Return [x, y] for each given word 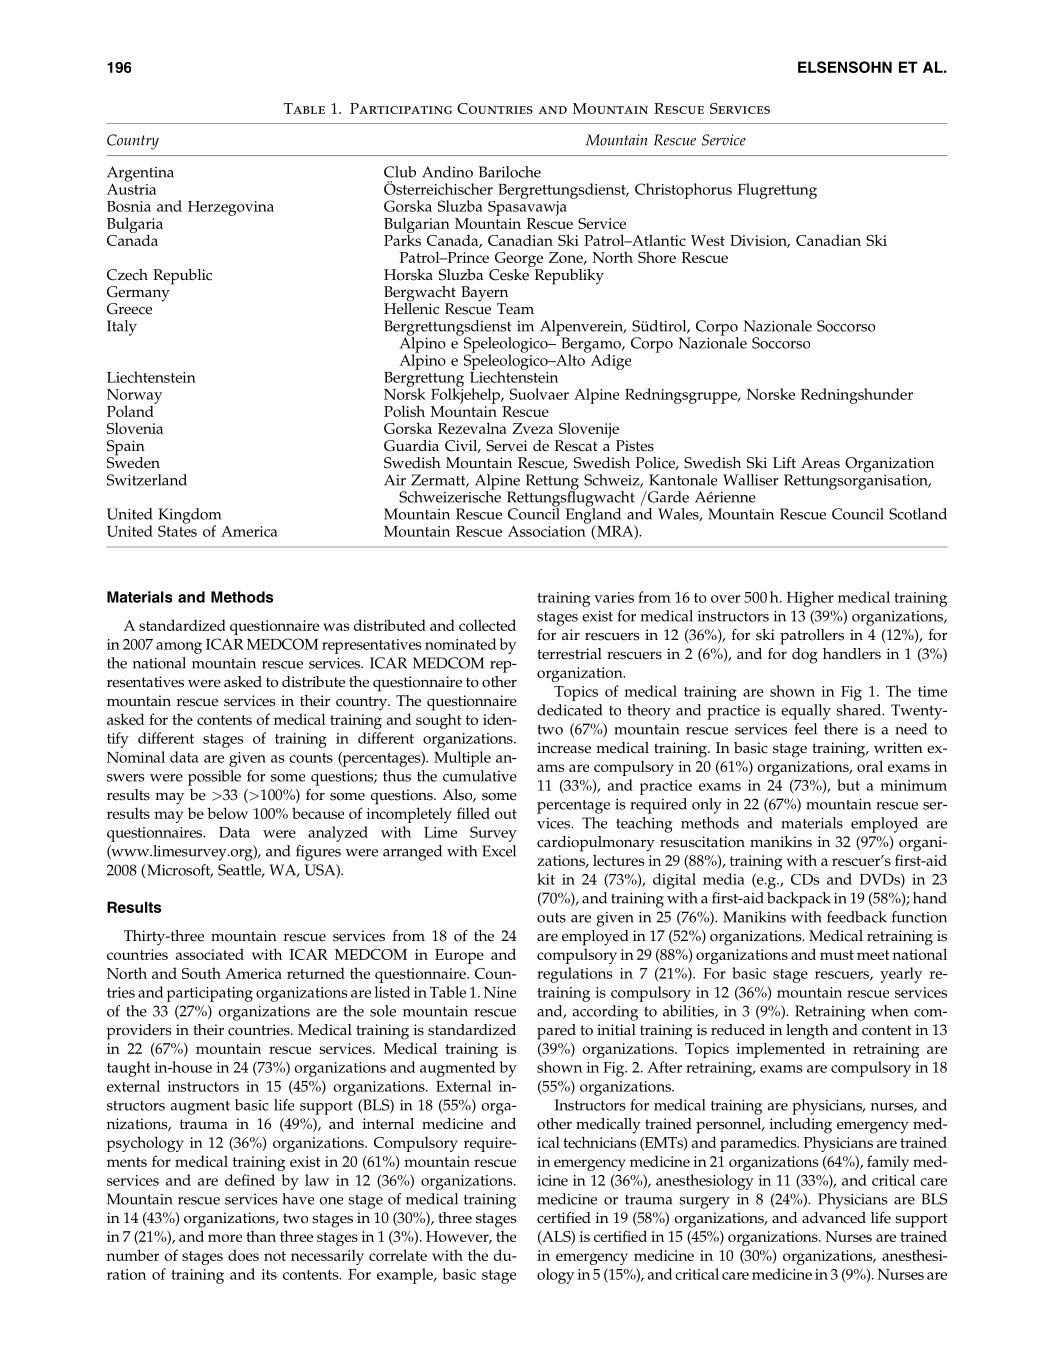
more [225, 1238]
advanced [834, 1218]
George [518, 261]
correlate [398, 1255]
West [708, 240]
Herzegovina [231, 208]
